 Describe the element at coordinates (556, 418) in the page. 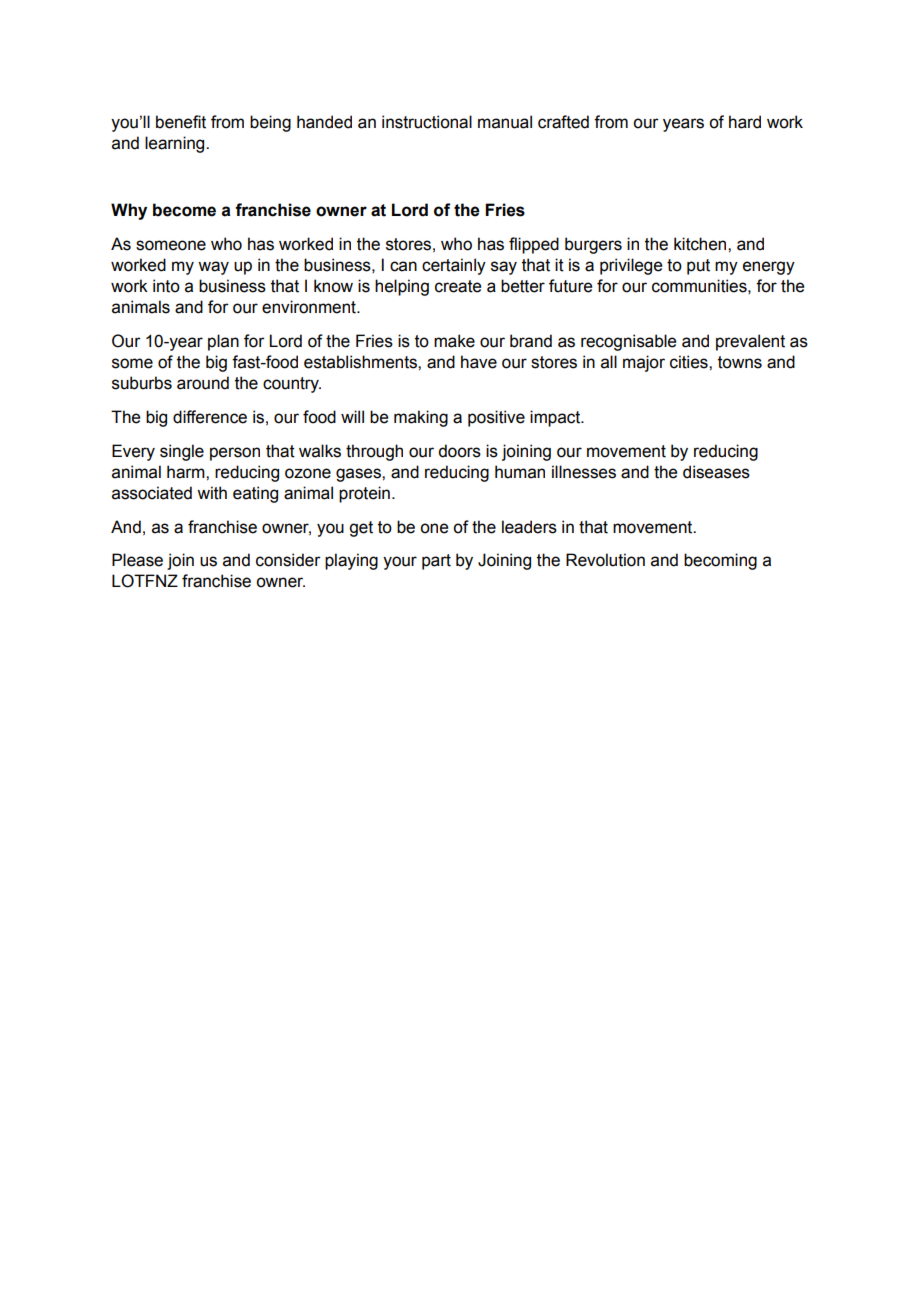

I see `impact` at that location.
